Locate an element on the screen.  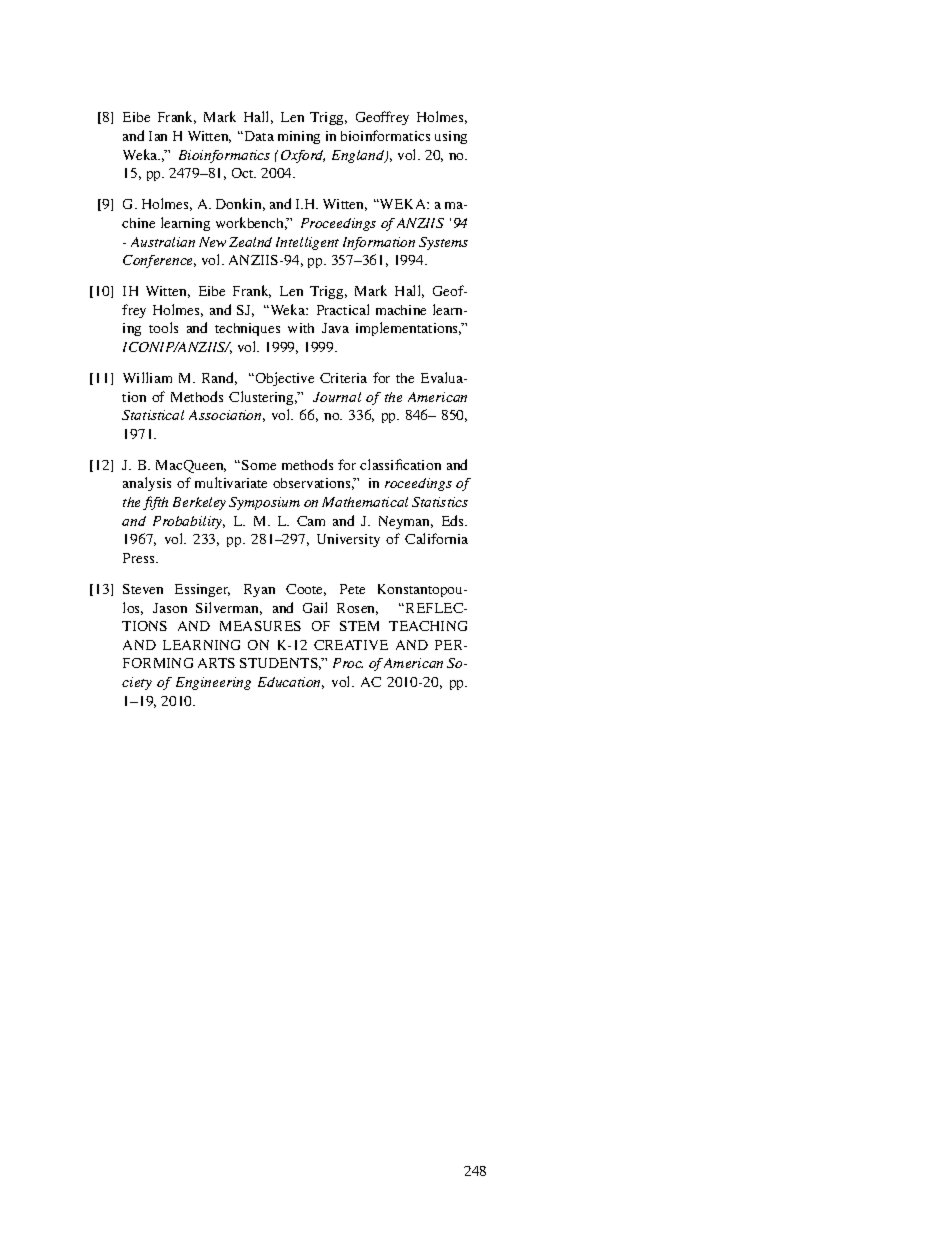
MEASURES is located at coordinates (260, 626).
